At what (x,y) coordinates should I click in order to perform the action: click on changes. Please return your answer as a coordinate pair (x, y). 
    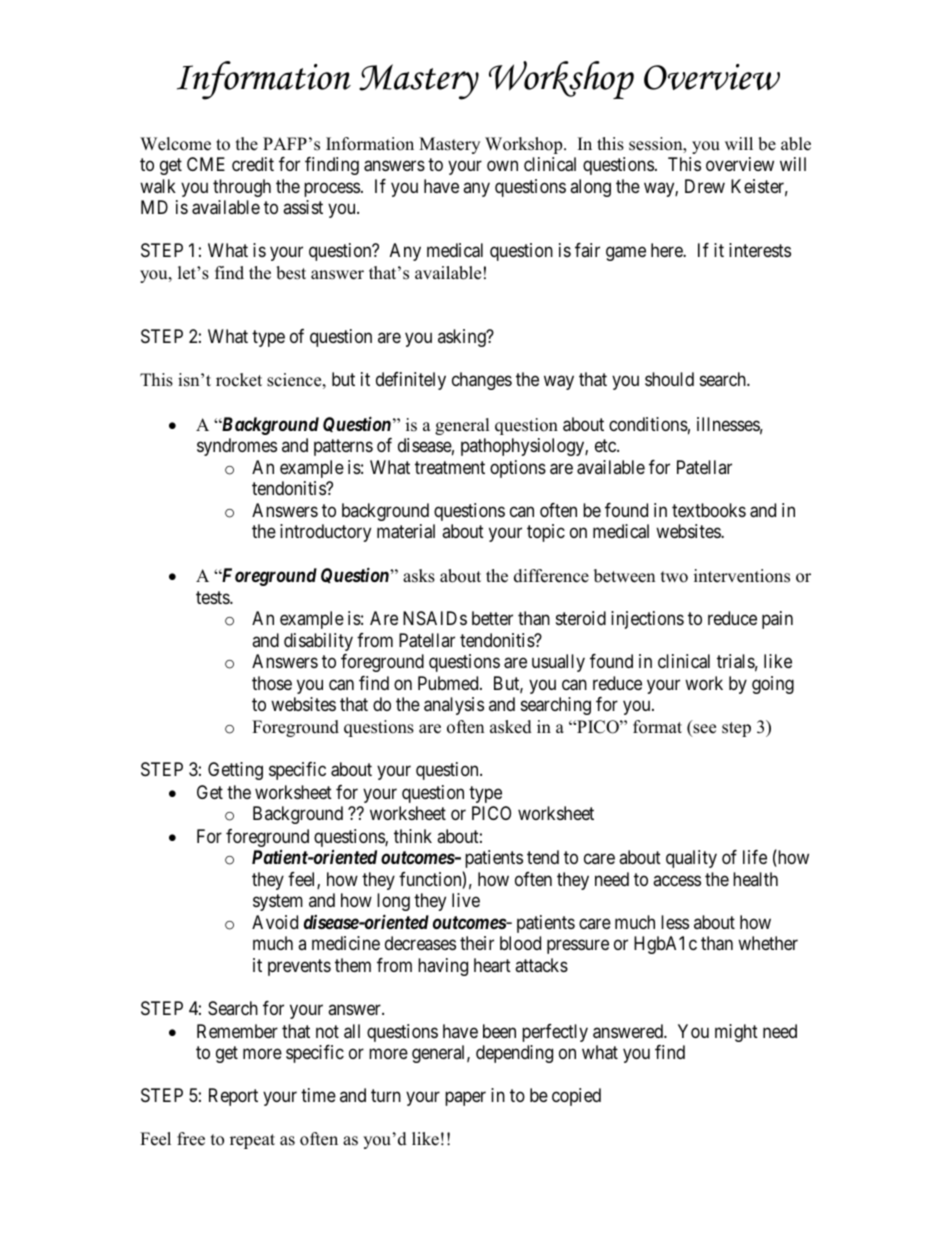
    Looking at the image, I should click on (482, 381).
